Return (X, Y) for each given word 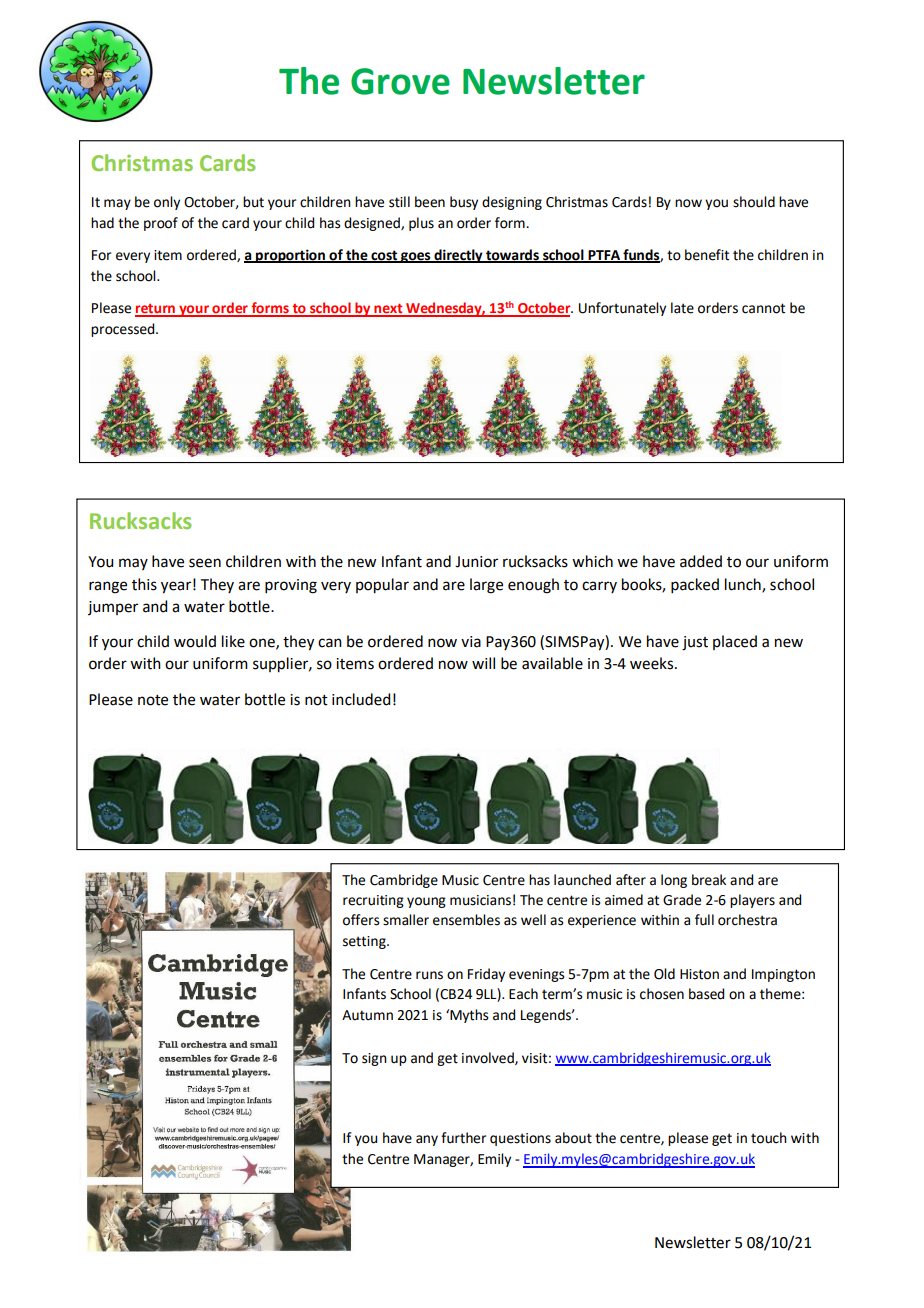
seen (205, 563)
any (427, 1140)
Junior (476, 562)
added (701, 561)
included (361, 699)
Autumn (367, 1015)
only (167, 203)
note (153, 700)
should (754, 202)
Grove (400, 81)
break (709, 880)
